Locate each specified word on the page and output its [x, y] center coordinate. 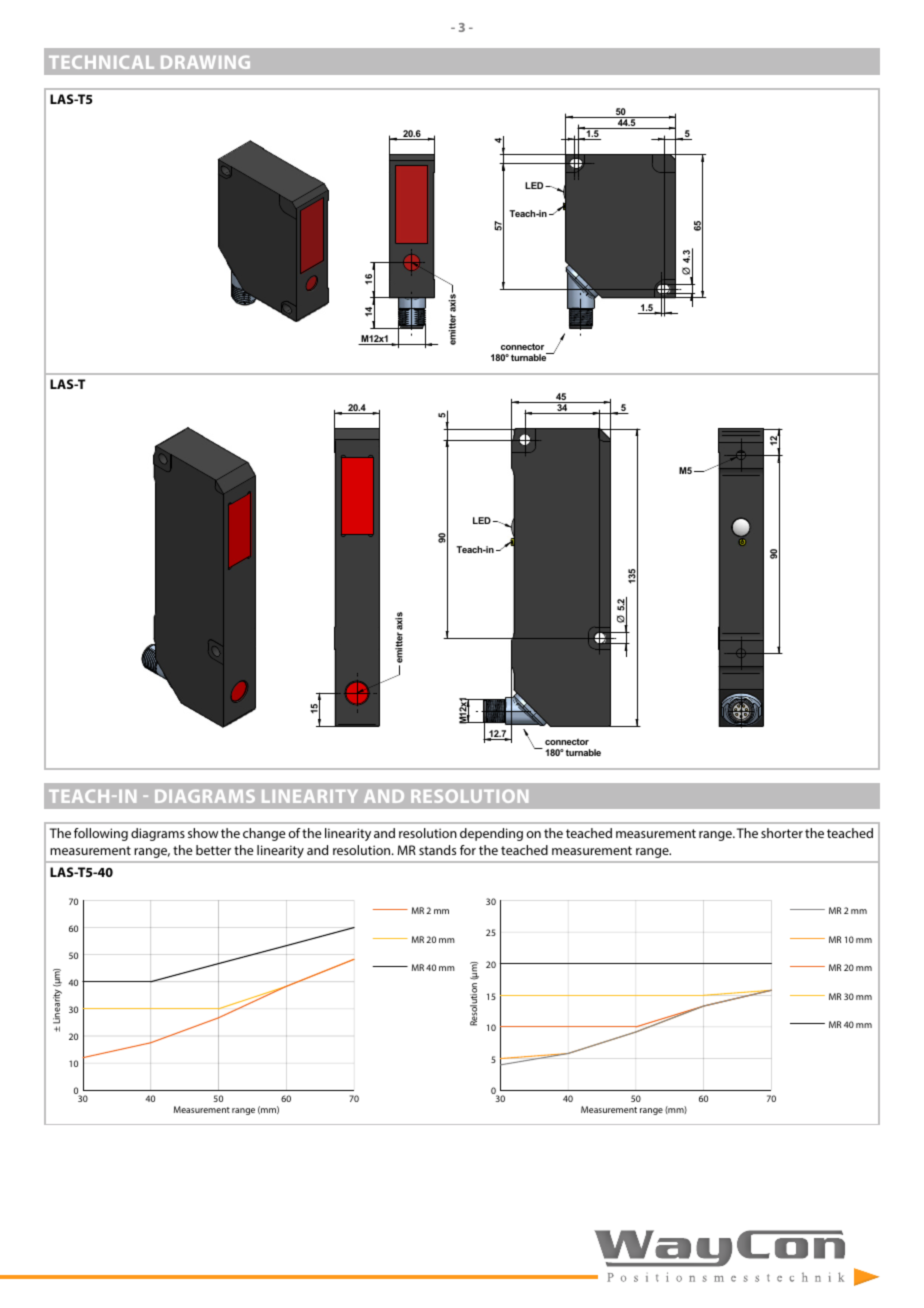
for [468, 850]
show [203, 833]
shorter [782, 833]
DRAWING [205, 62]
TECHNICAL [101, 62]
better [213, 850]
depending [491, 834]
